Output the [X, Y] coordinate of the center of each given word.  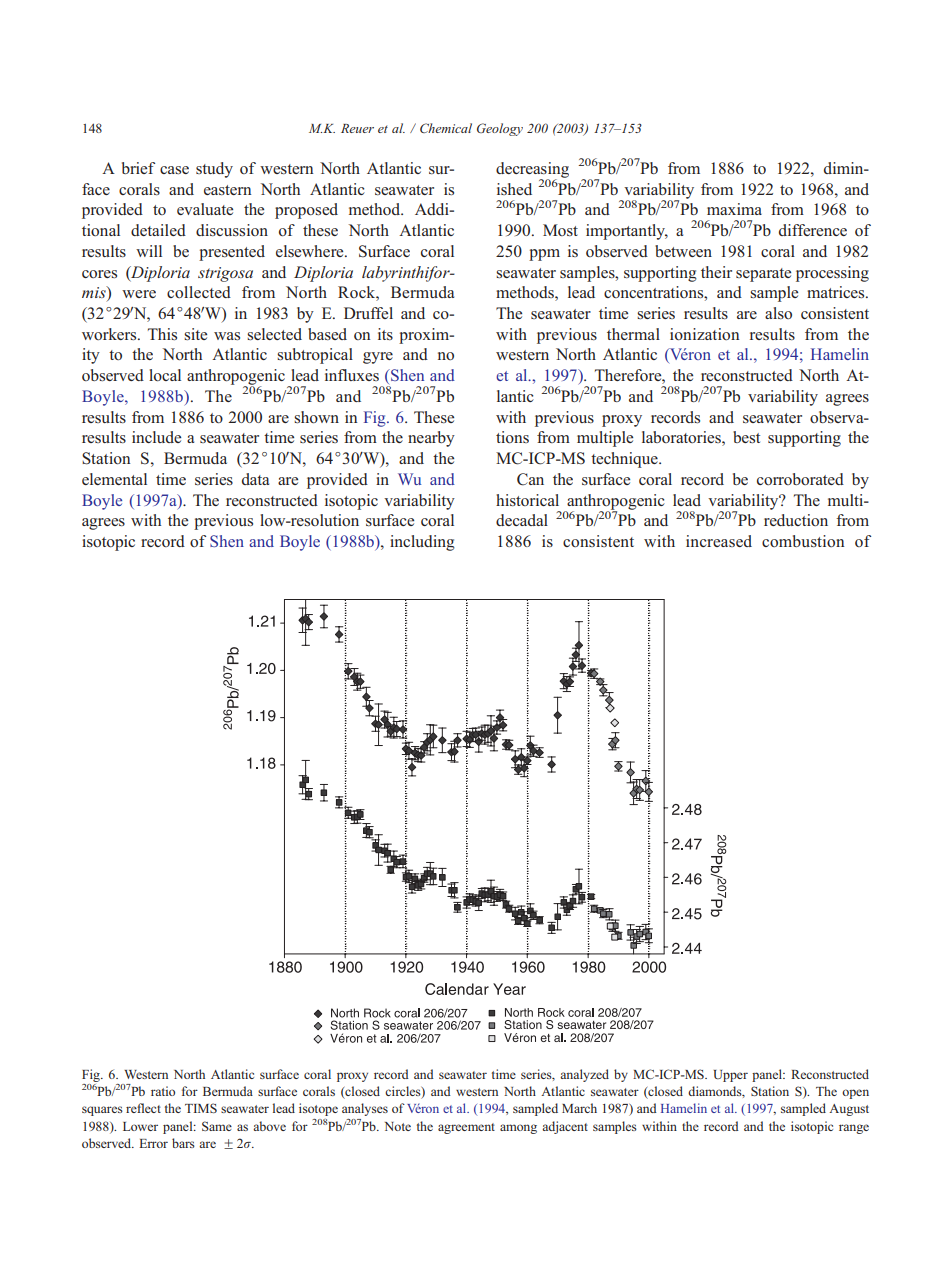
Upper [731, 1076]
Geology [500, 129]
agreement [466, 1128]
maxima [734, 209]
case [174, 170]
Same [217, 1126]
